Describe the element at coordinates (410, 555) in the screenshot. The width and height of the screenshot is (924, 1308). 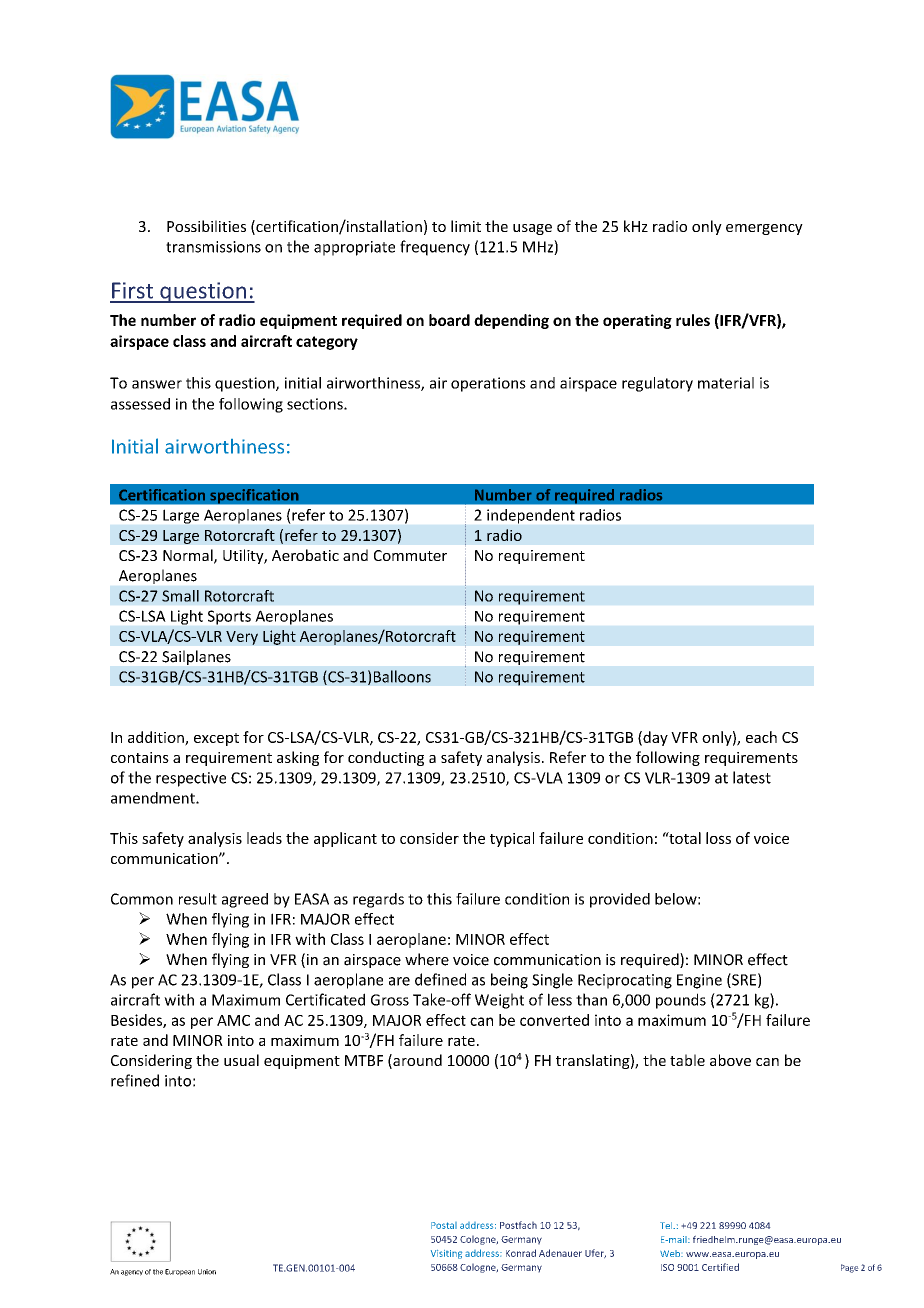
I see `Commuter` at that location.
